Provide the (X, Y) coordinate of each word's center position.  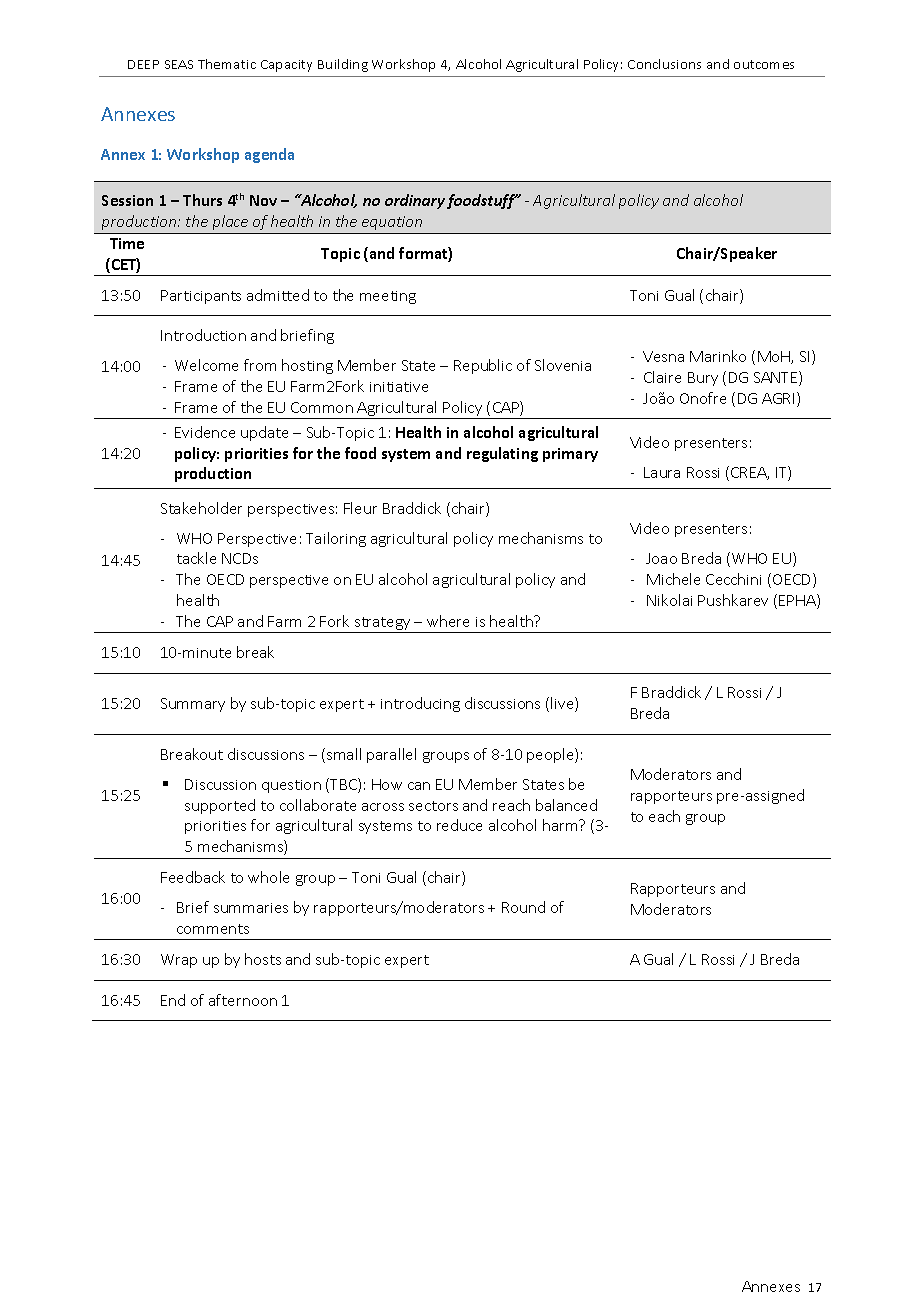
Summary (193, 705)
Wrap (179, 961)
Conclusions (664, 64)
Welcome (206, 365)
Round (523, 907)
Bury (703, 379)
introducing (420, 704)
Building (343, 65)
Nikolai (669, 600)
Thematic (227, 64)
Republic (483, 366)
